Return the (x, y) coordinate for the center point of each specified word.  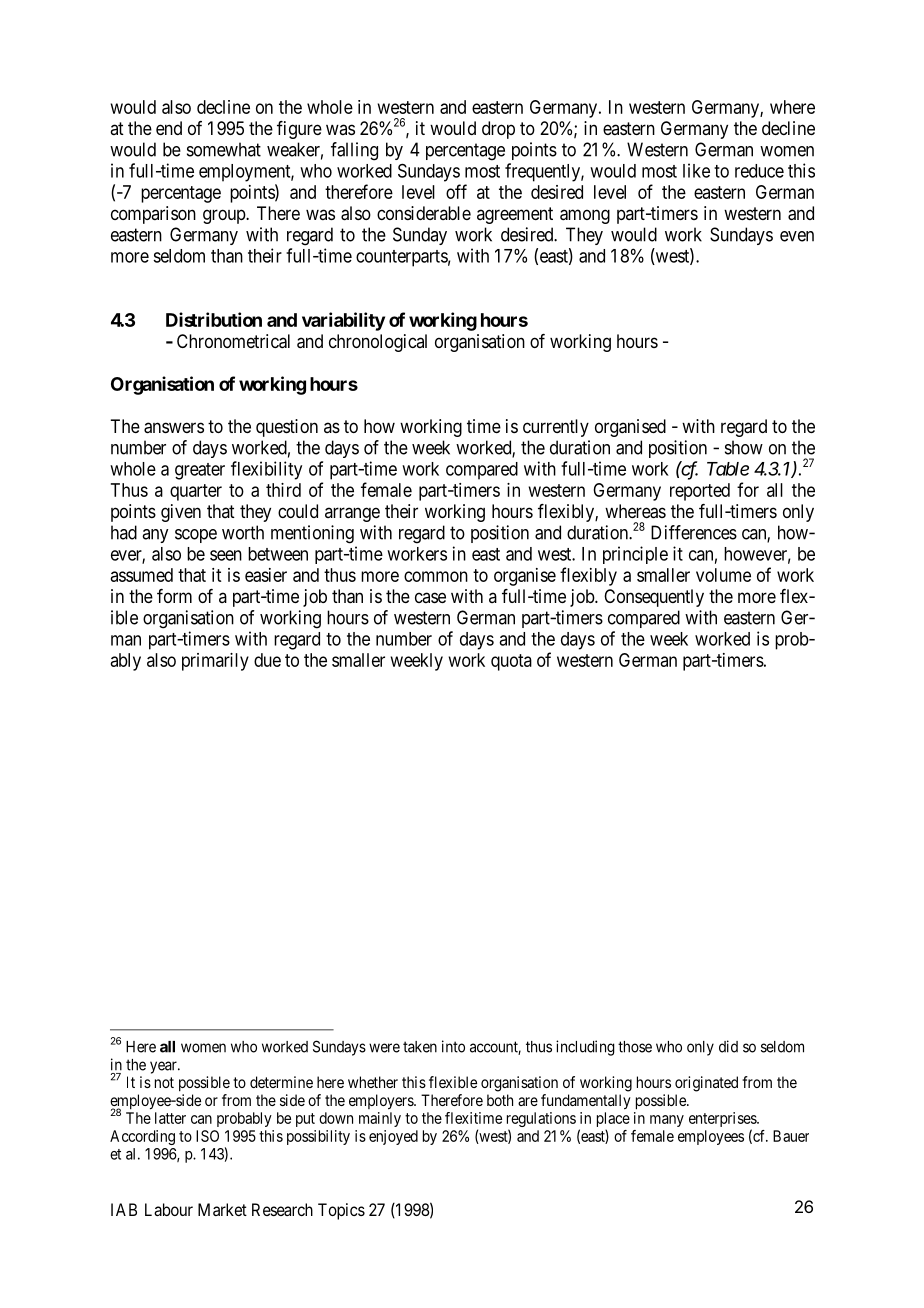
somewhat (224, 149)
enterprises (723, 1121)
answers (174, 428)
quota (511, 662)
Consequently (654, 598)
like (696, 170)
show (744, 447)
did (728, 1046)
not (164, 1082)
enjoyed (393, 1137)
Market (222, 1209)
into (453, 1046)
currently (556, 428)
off (456, 191)
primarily (215, 662)
